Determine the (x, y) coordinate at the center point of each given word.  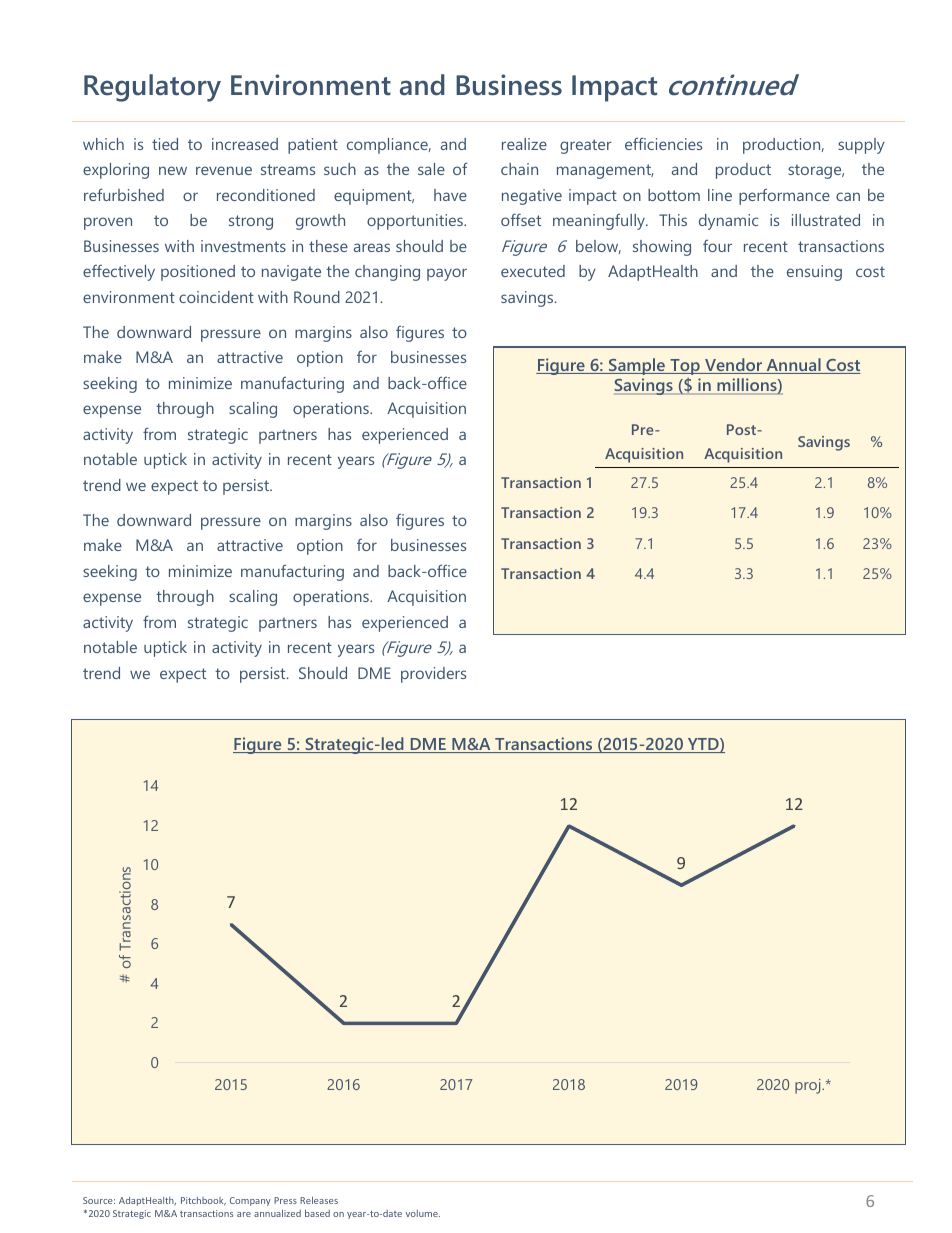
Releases (319, 1200)
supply (861, 146)
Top (685, 368)
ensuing (814, 273)
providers (433, 675)
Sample (637, 366)
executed (533, 271)
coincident (216, 297)
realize (524, 144)
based (317, 1213)
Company (250, 1201)
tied (165, 144)
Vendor (734, 366)
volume (423, 1213)
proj (809, 1086)
